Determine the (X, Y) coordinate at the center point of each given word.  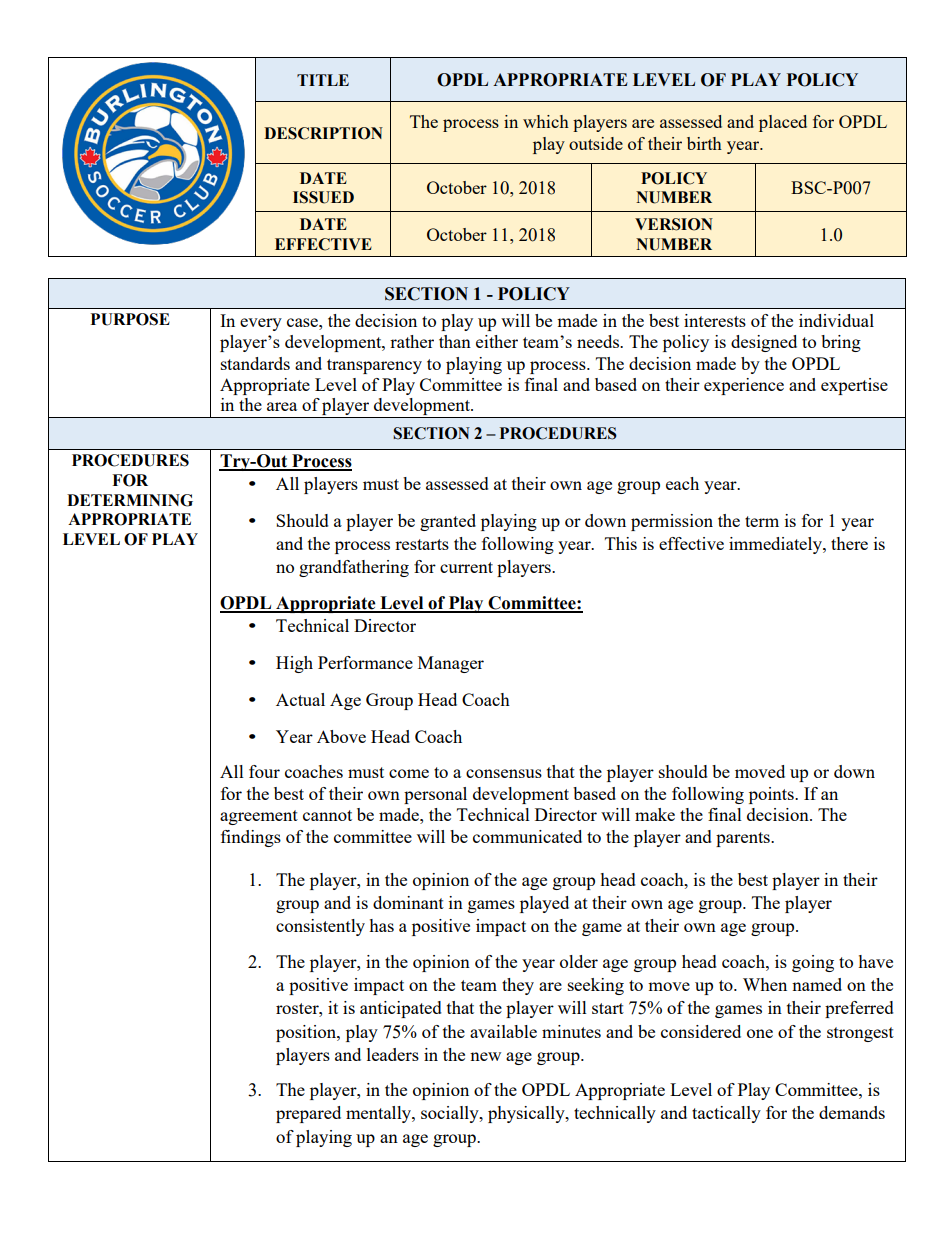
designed (764, 343)
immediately (776, 545)
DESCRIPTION (323, 133)
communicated (527, 836)
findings (251, 838)
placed (783, 123)
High (294, 664)
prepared (308, 1114)
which (546, 121)
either (497, 341)
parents (744, 839)
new (485, 1056)
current (466, 567)
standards (255, 363)
